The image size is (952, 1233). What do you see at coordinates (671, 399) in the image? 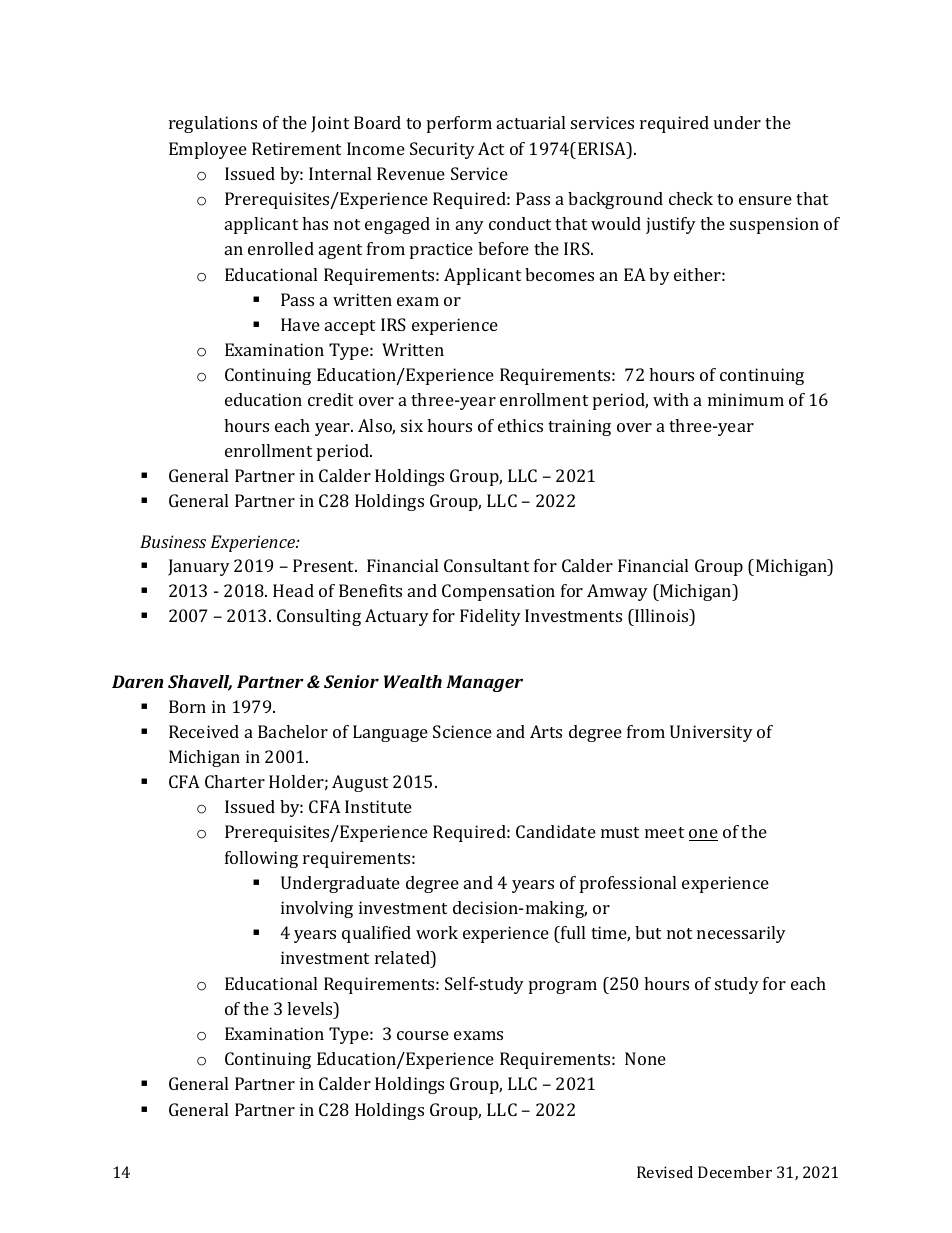
I see `with` at bounding box center [671, 399].
